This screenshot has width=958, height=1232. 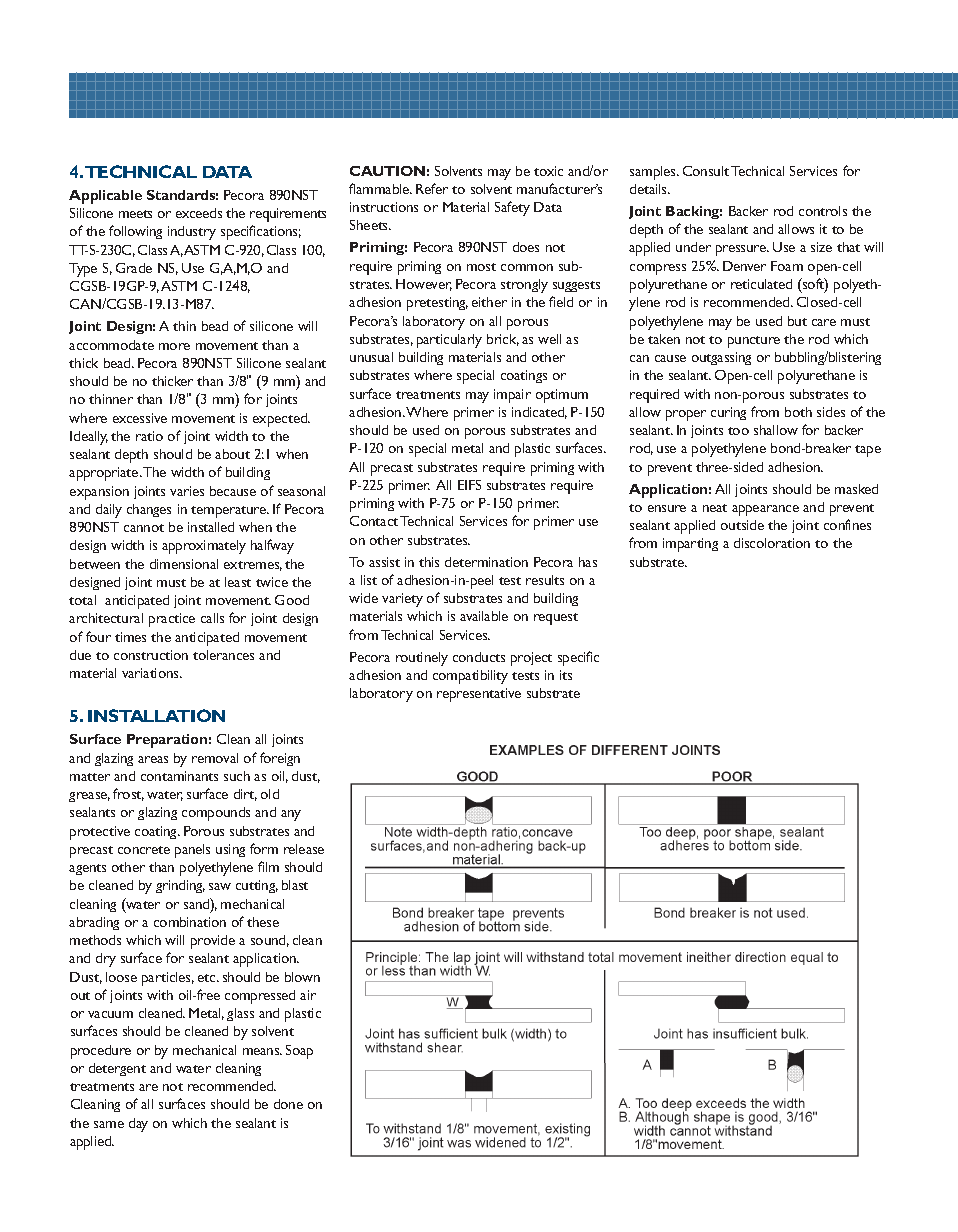 What do you see at coordinates (138, 1125) in the screenshot?
I see `day` at bounding box center [138, 1125].
